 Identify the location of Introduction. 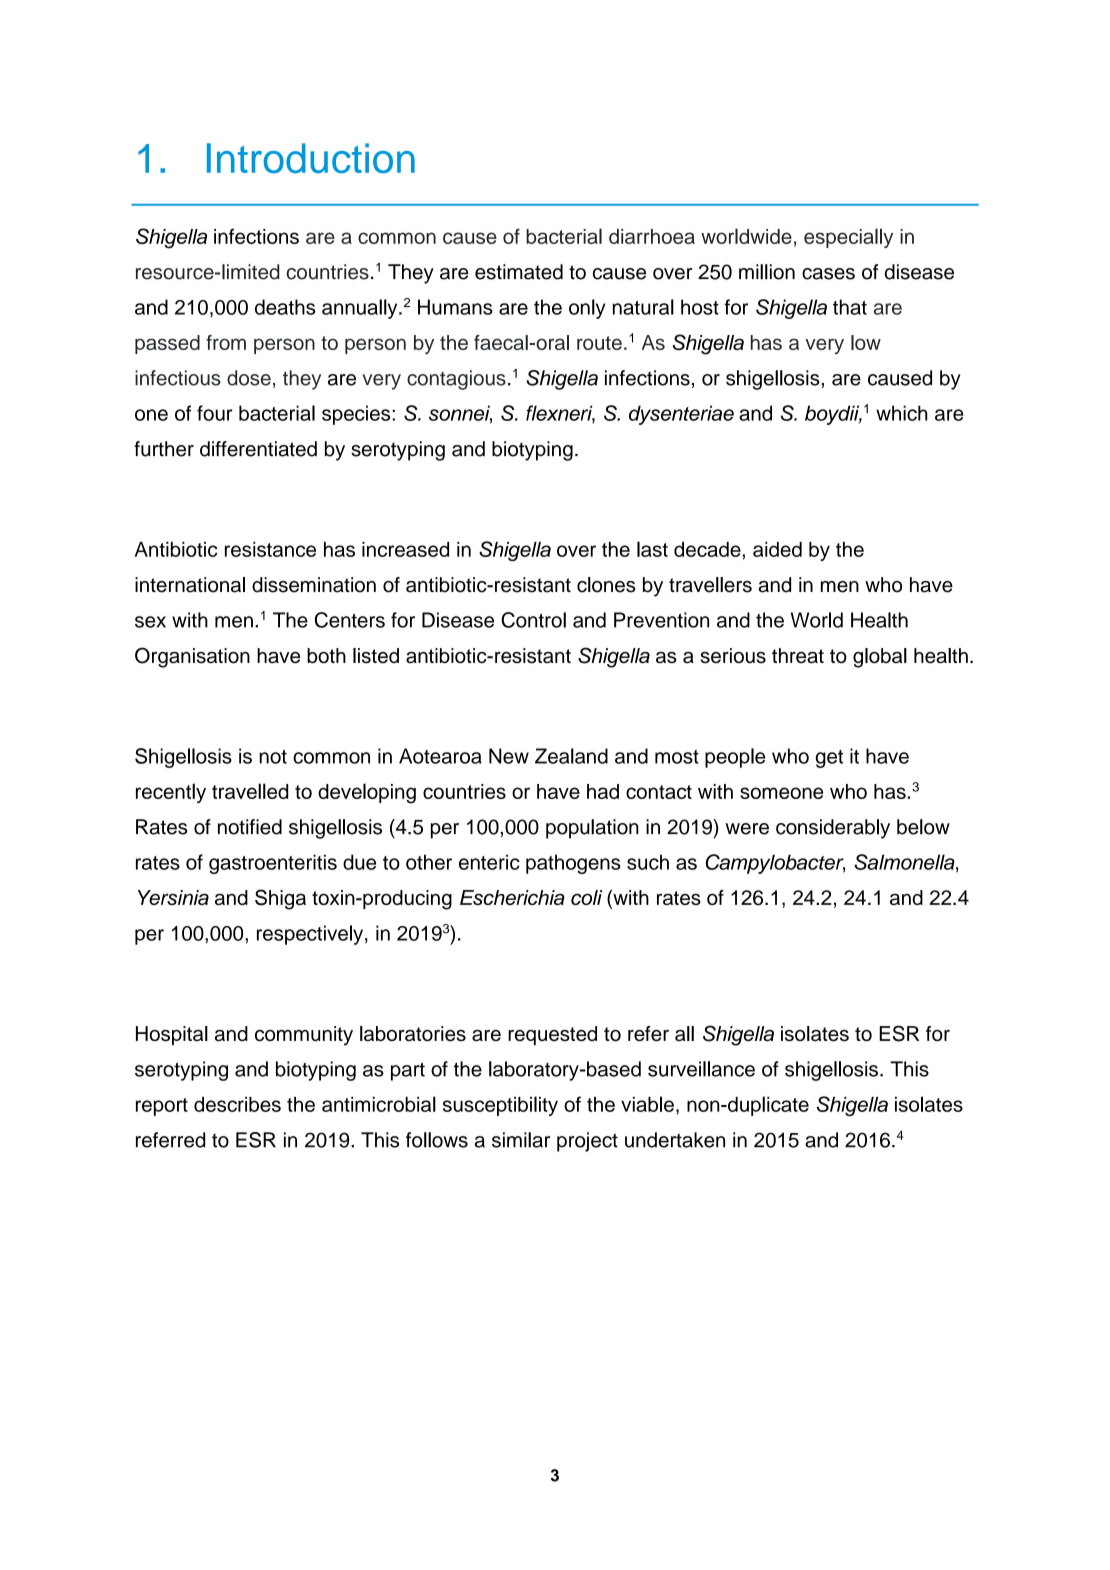
(311, 158).
